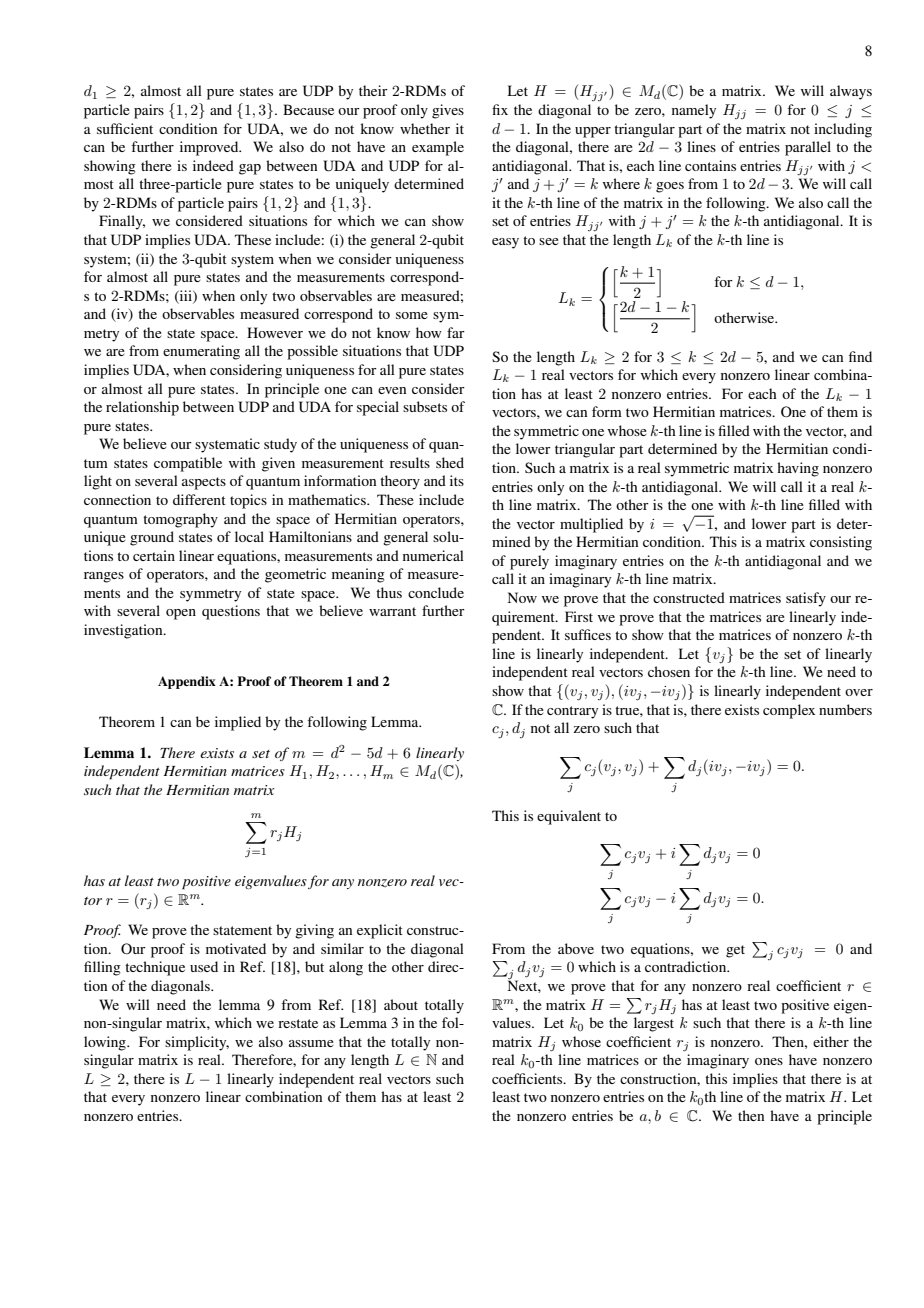  I want to click on find, so click(860, 356).
